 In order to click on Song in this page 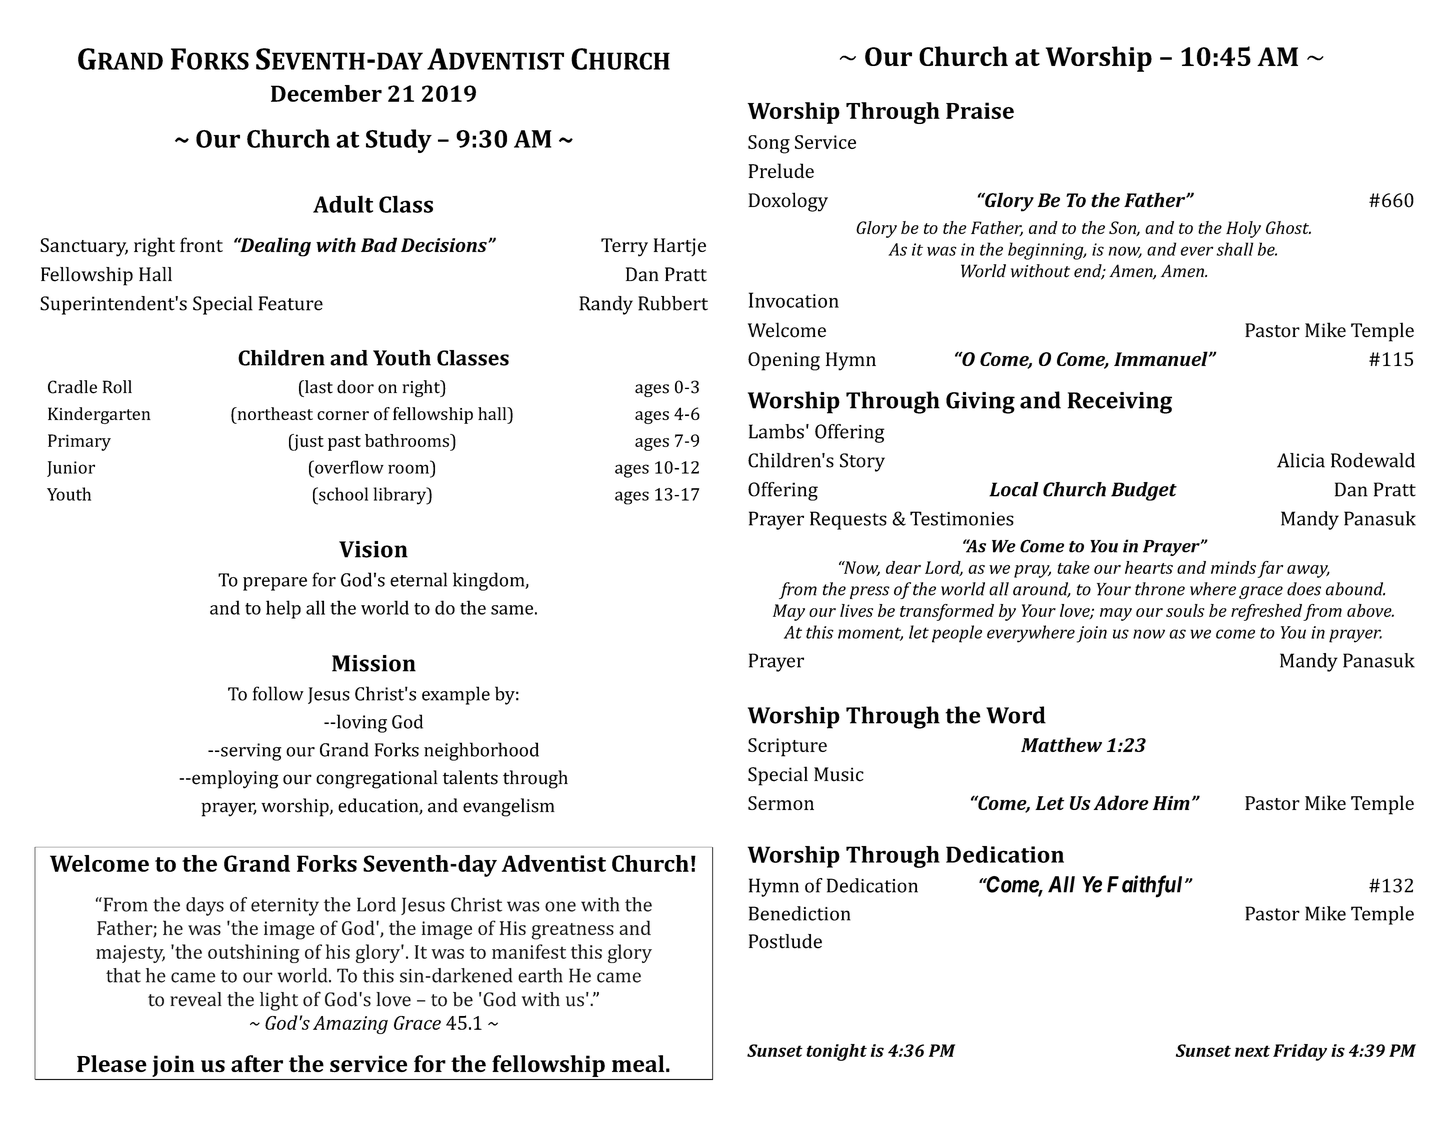, I will do `click(769, 144)`.
